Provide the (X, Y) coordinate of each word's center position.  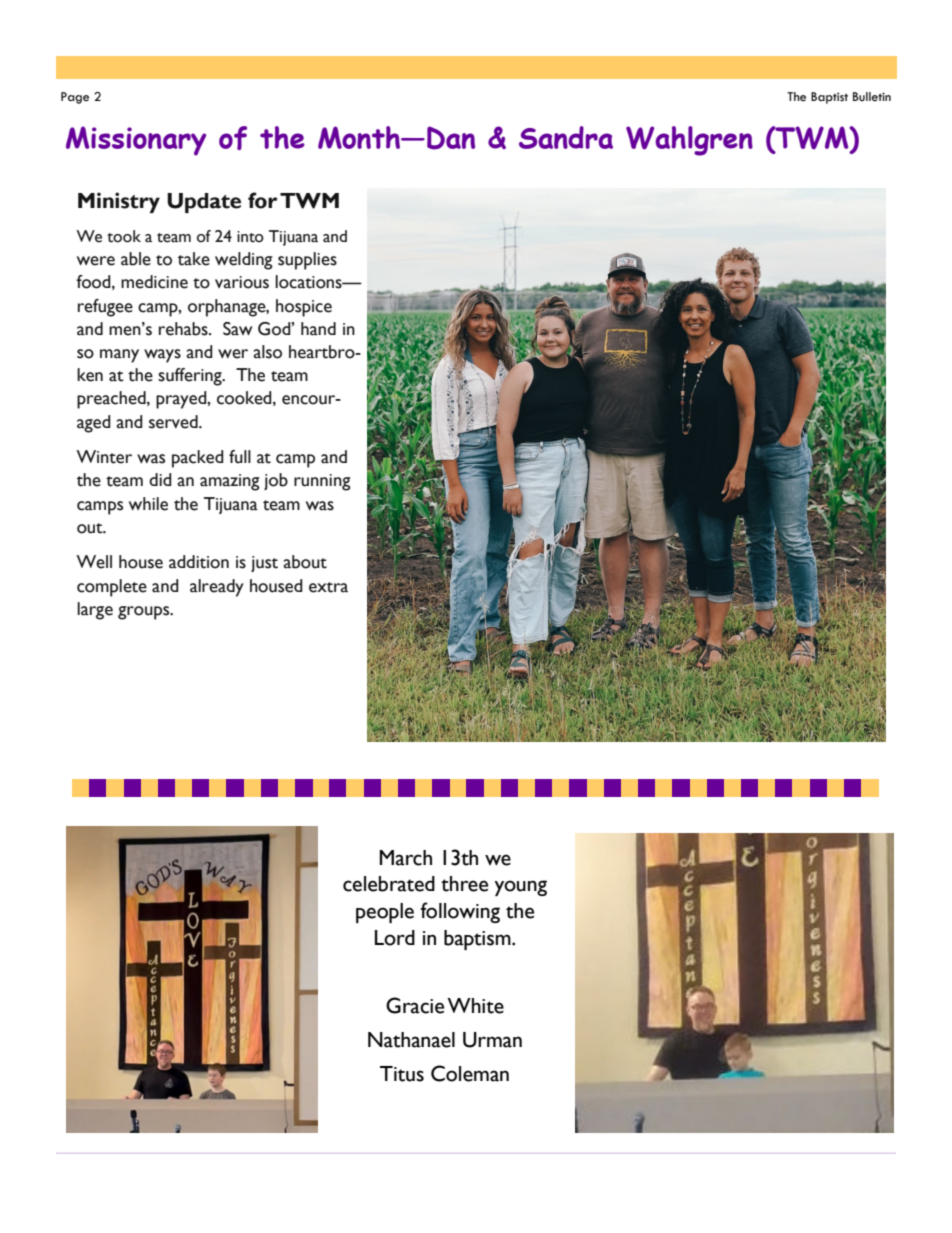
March (405, 858)
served (174, 422)
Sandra (566, 137)
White (475, 1006)
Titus (402, 1074)
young (520, 888)
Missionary (136, 141)
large (95, 611)
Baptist (829, 98)
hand (318, 329)
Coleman (470, 1073)
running (322, 482)
